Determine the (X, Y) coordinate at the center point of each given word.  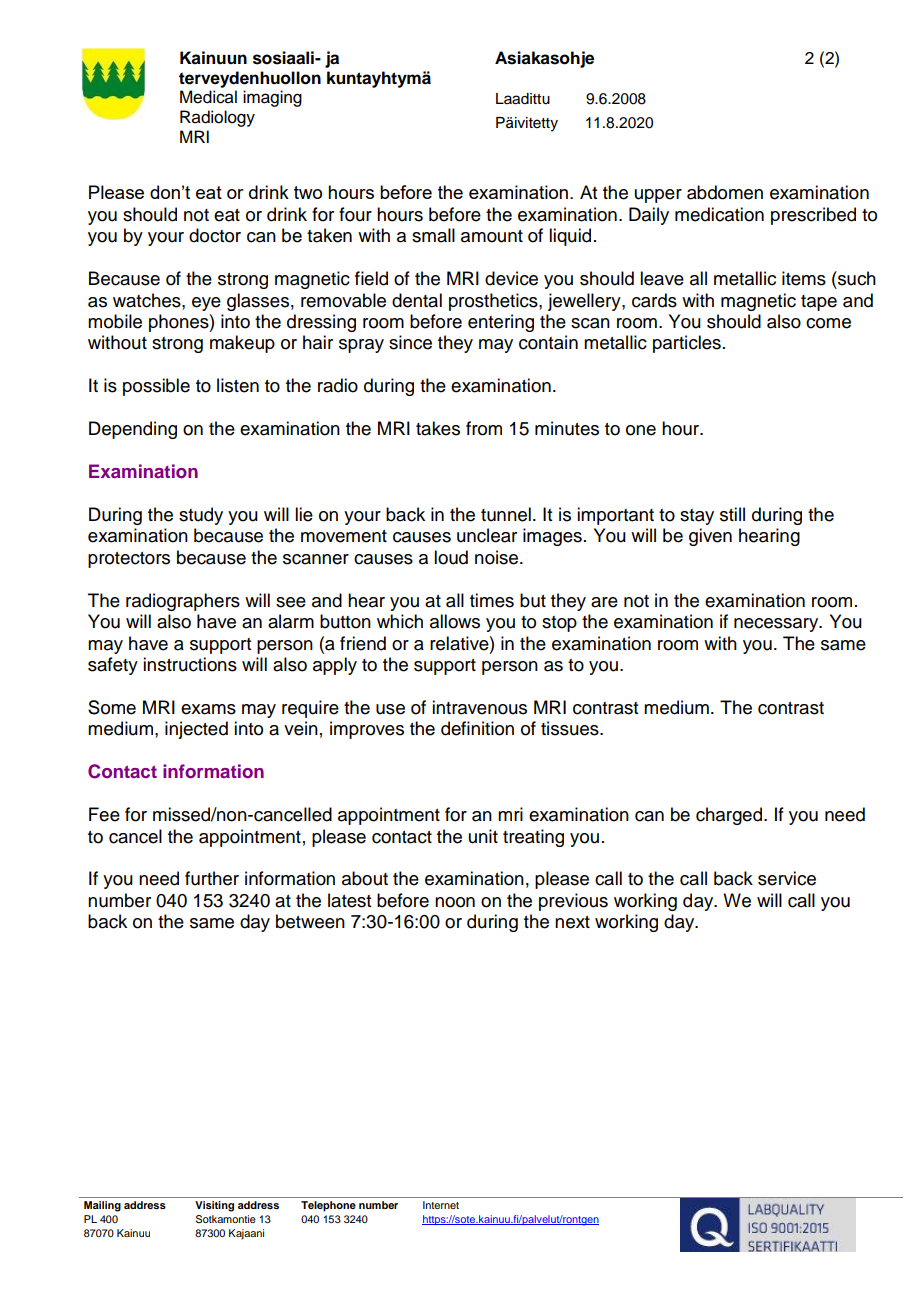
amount (492, 236)
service (787, 878)
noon (455, 902)
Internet (441, 1205)
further (212, 878)
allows (455, 621)
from (484, 428)
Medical (208, 97)
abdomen (725, 192)
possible (156, 387)
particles (687, 344)
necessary (777, 625)
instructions (190, 664)
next (572, 922)
